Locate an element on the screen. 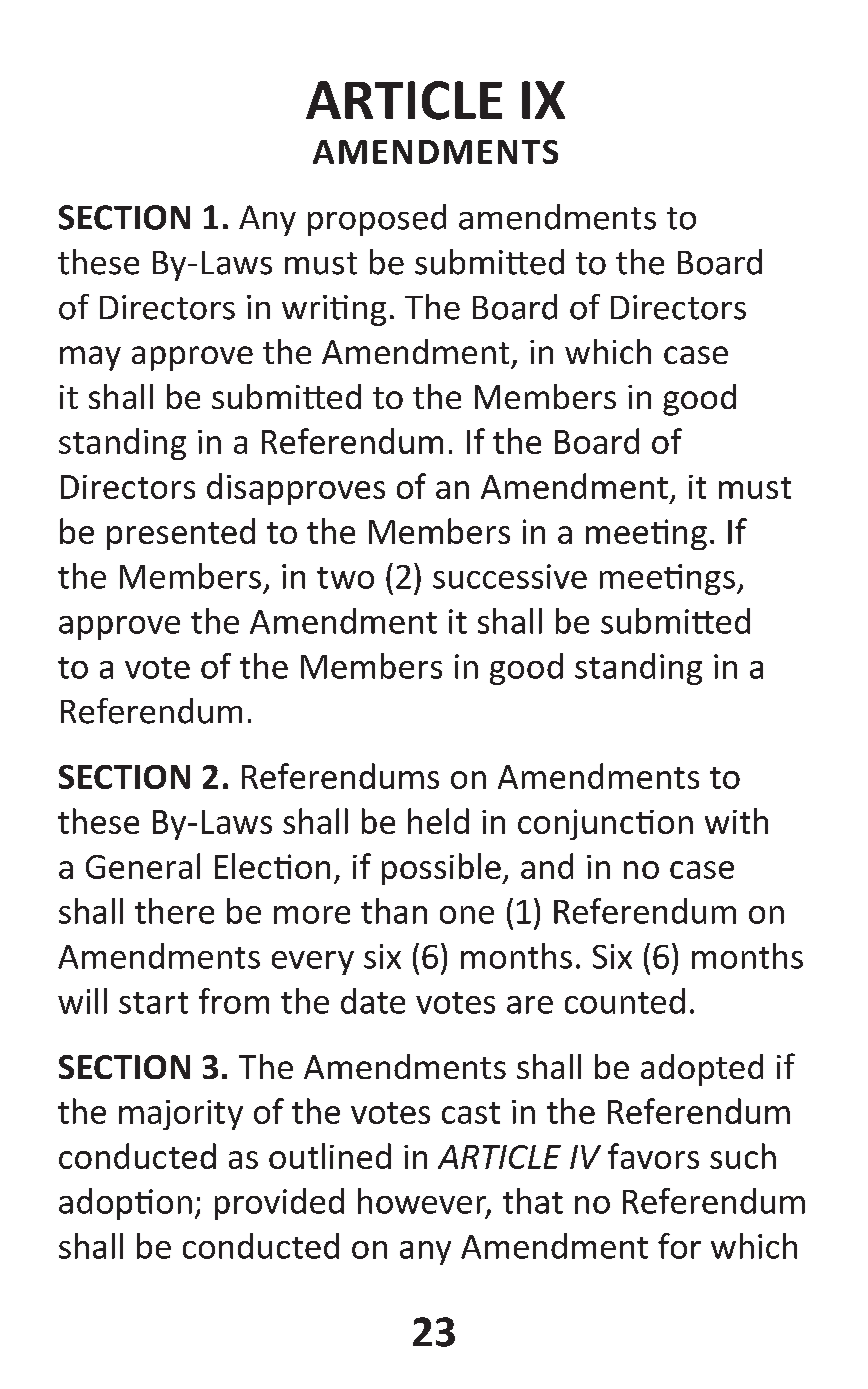  adoption is located at coordinates (125, 1204).
